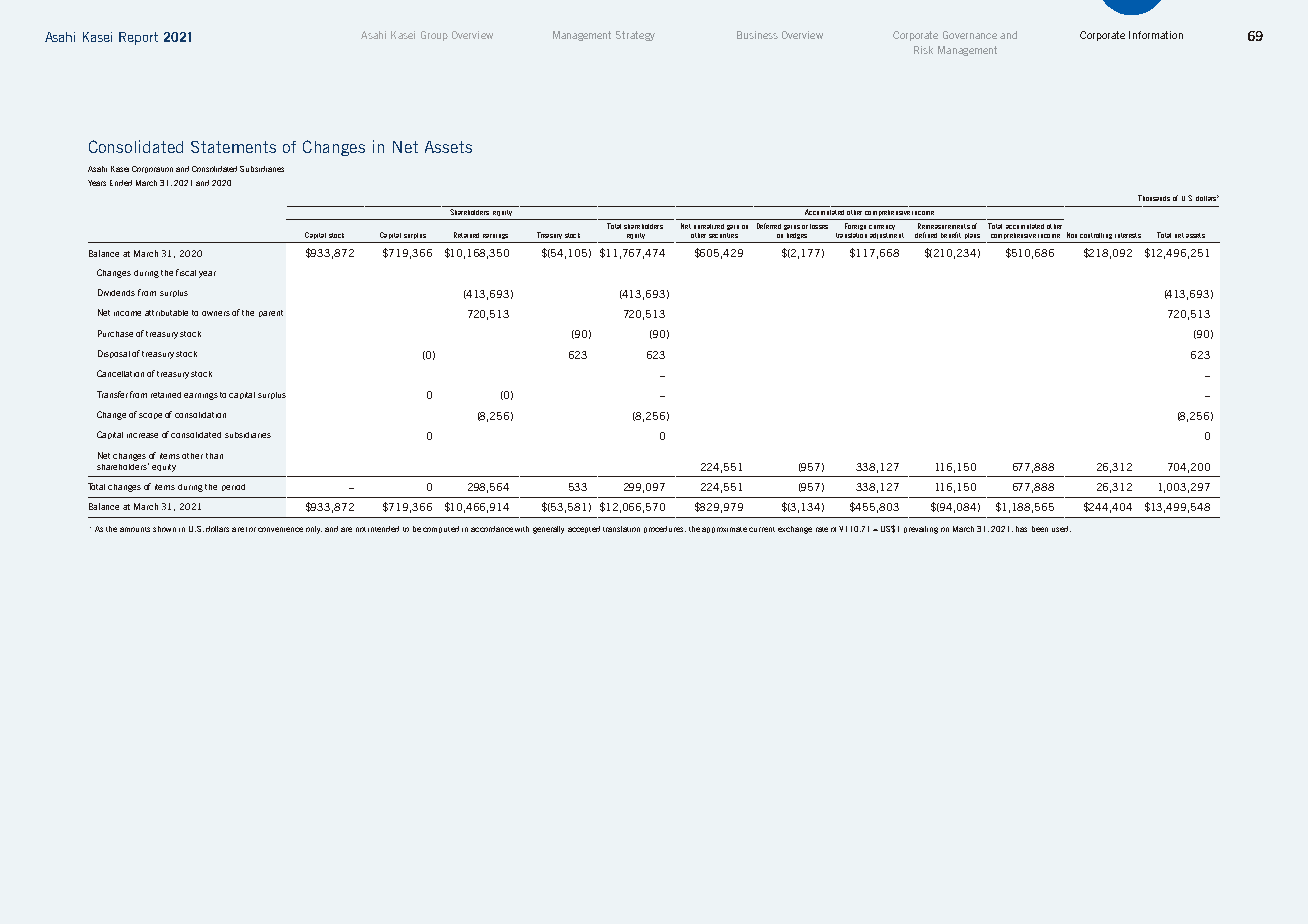 The image size is (1308, 924). What do you see at coordinates (1128, 235) in the image?
I see `interests` at bounding box center [1128, 235].
